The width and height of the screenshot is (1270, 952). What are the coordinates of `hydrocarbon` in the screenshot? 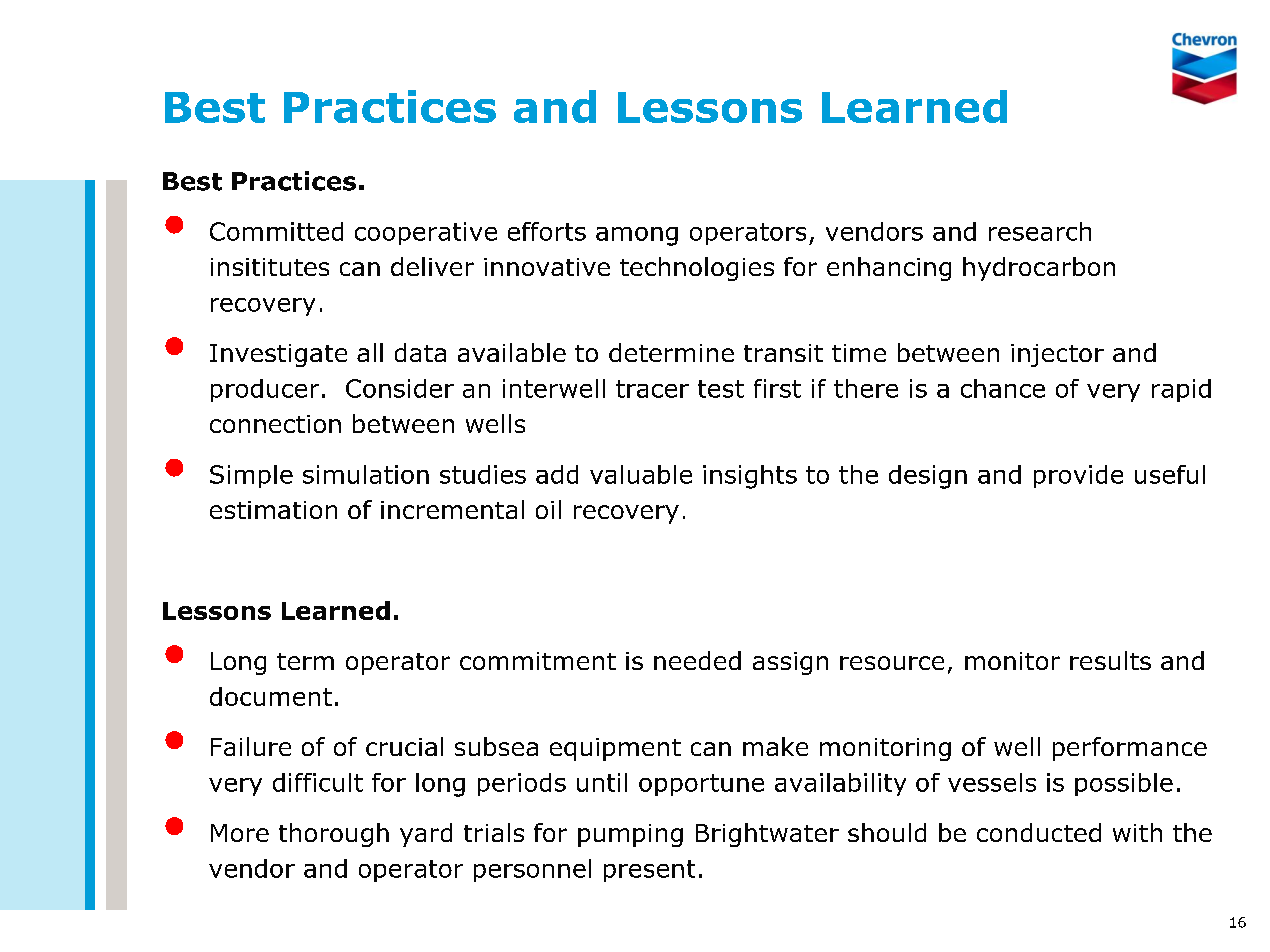 It's located at (1039, 269).
